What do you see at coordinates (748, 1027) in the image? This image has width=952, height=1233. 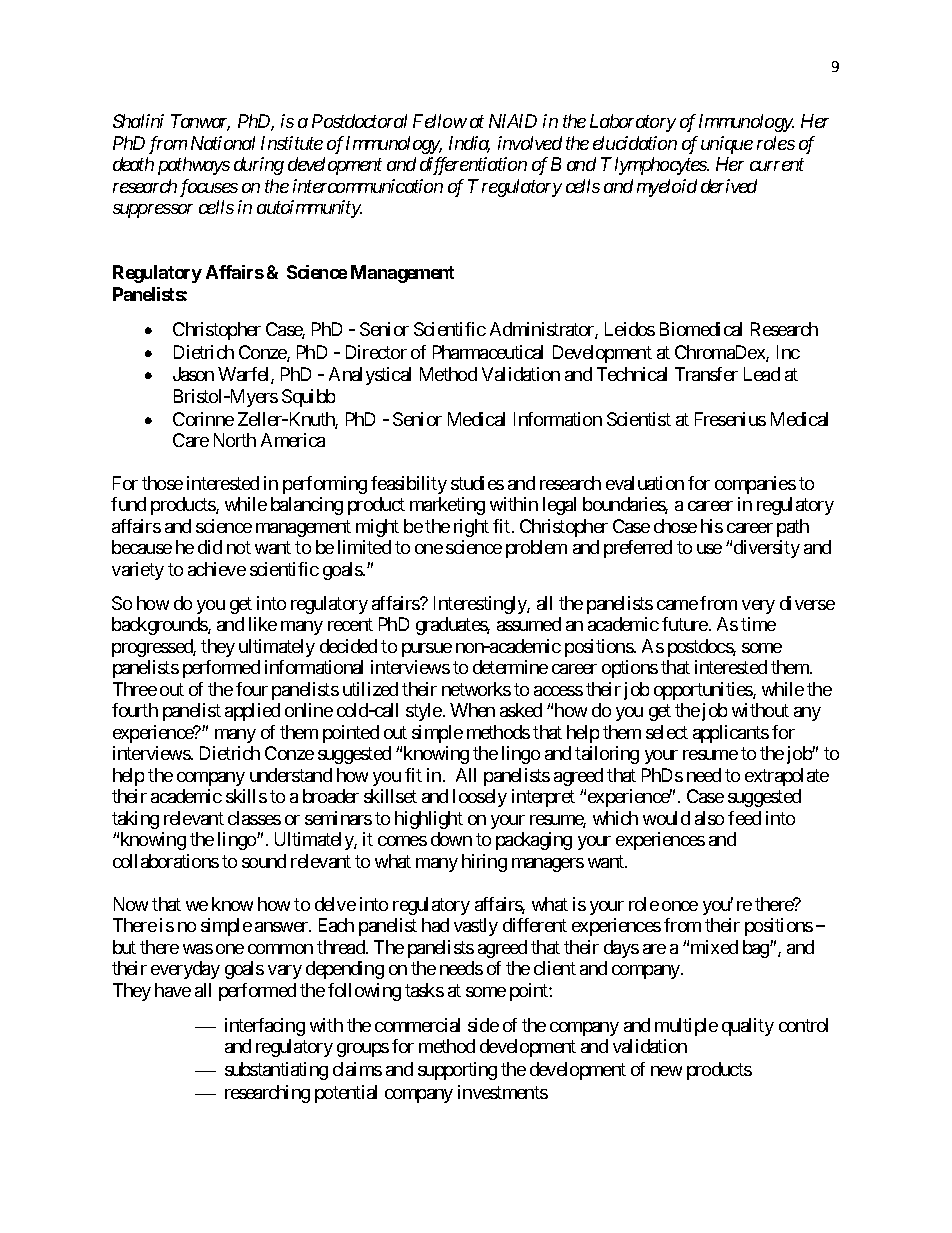 I see `quality` at bounding box center [748, 1027].
